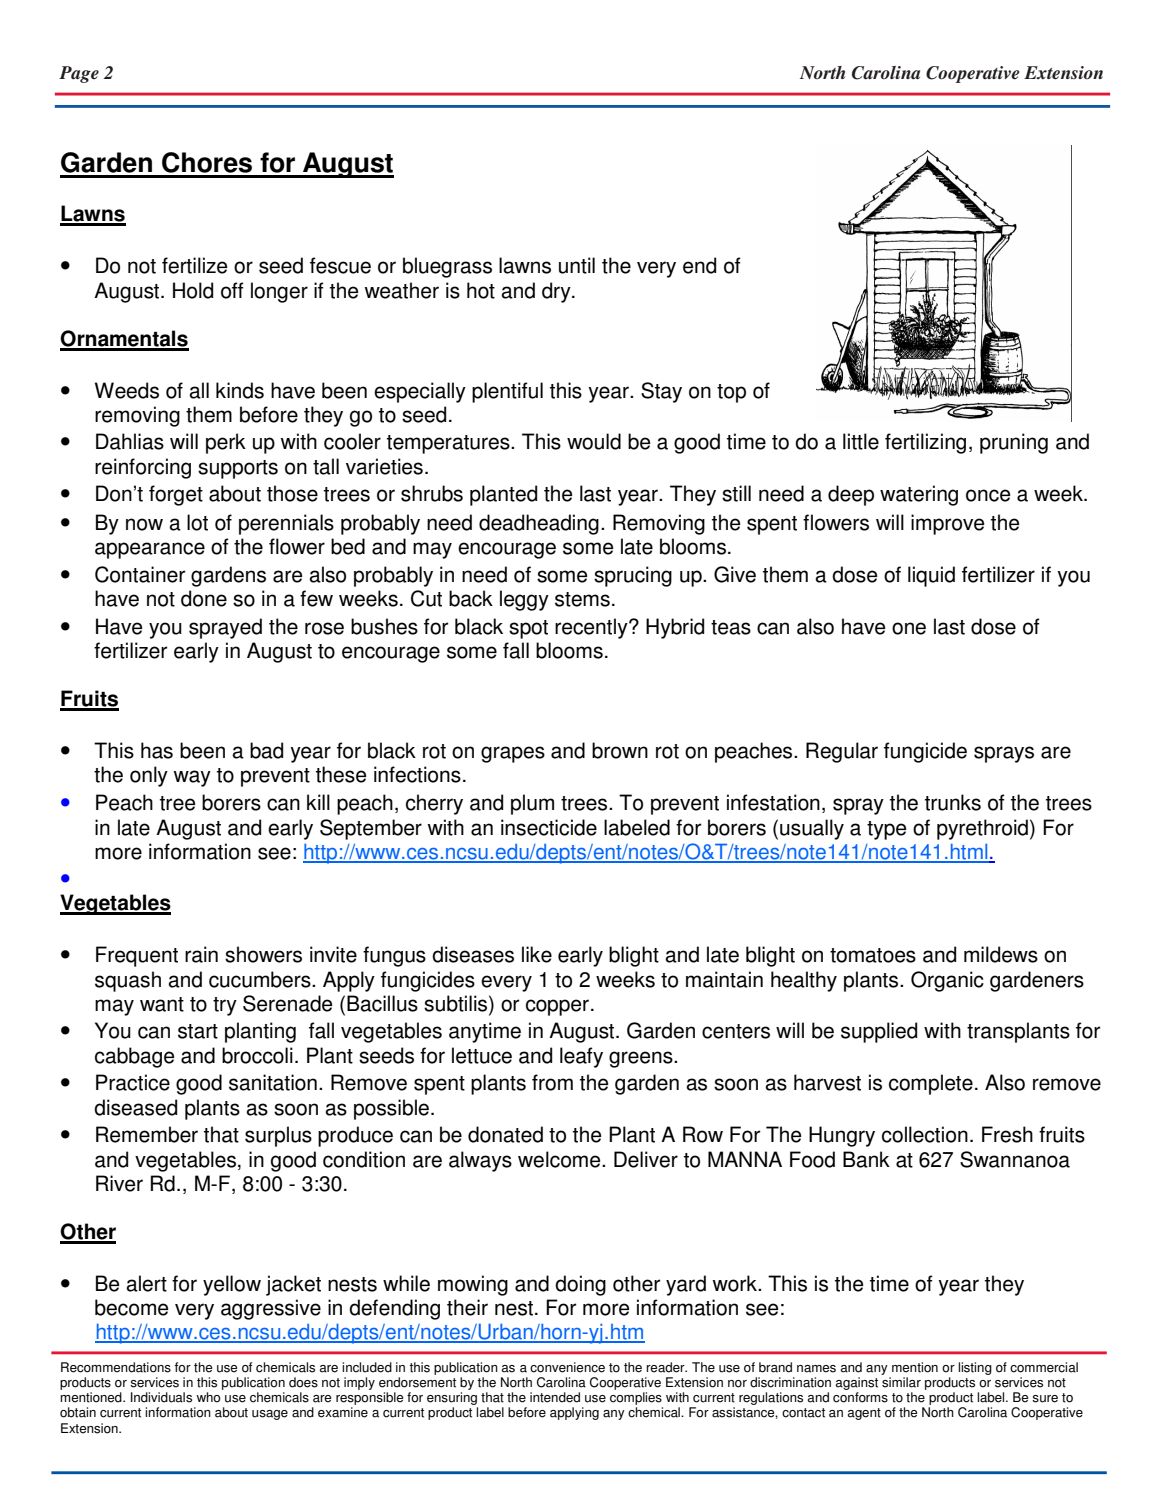  Describe the element at coordinates (901, 1382) in the document. I see `similar` at that location.
